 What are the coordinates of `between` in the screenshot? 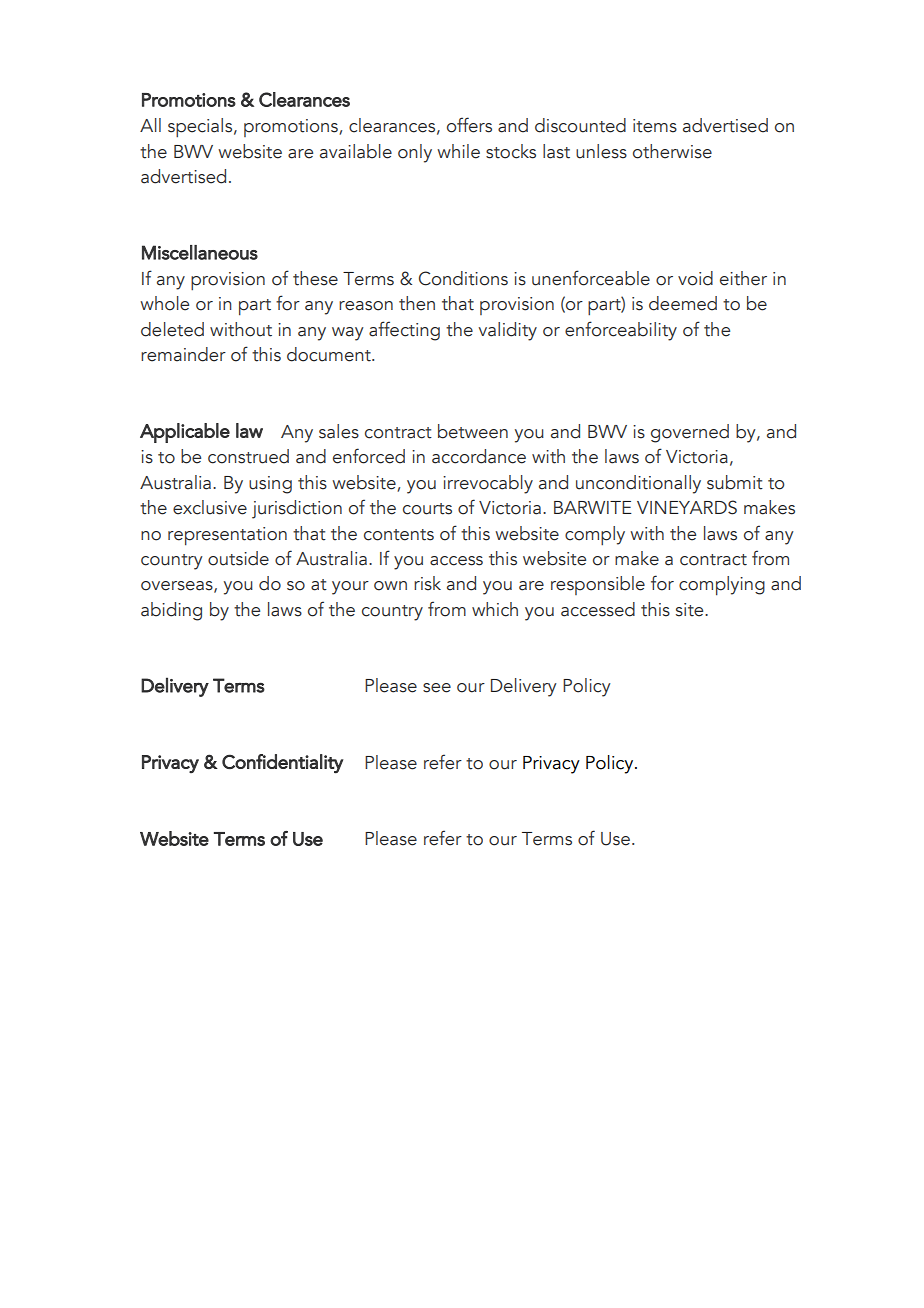 It's located at (473, 431).
